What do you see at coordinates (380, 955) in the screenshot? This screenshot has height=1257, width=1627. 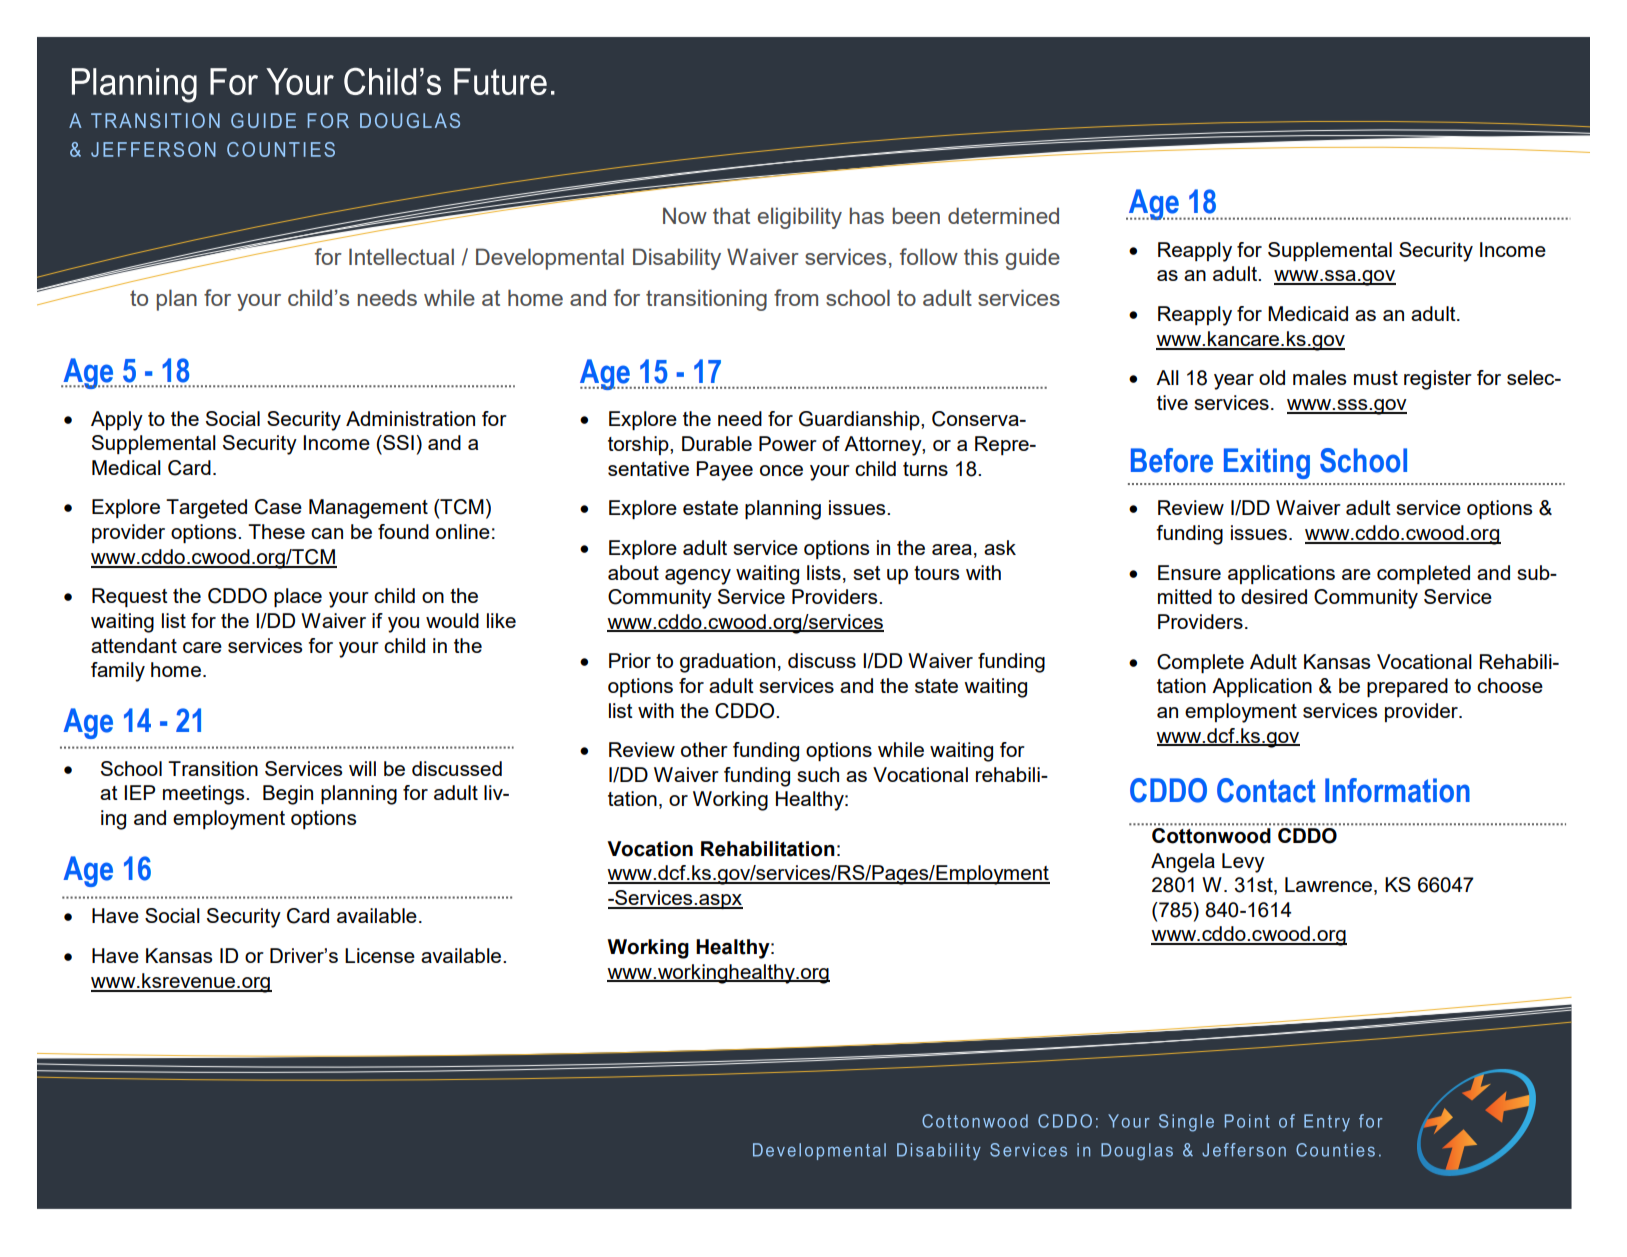 I see `License` at bounding box center [380, 955].
